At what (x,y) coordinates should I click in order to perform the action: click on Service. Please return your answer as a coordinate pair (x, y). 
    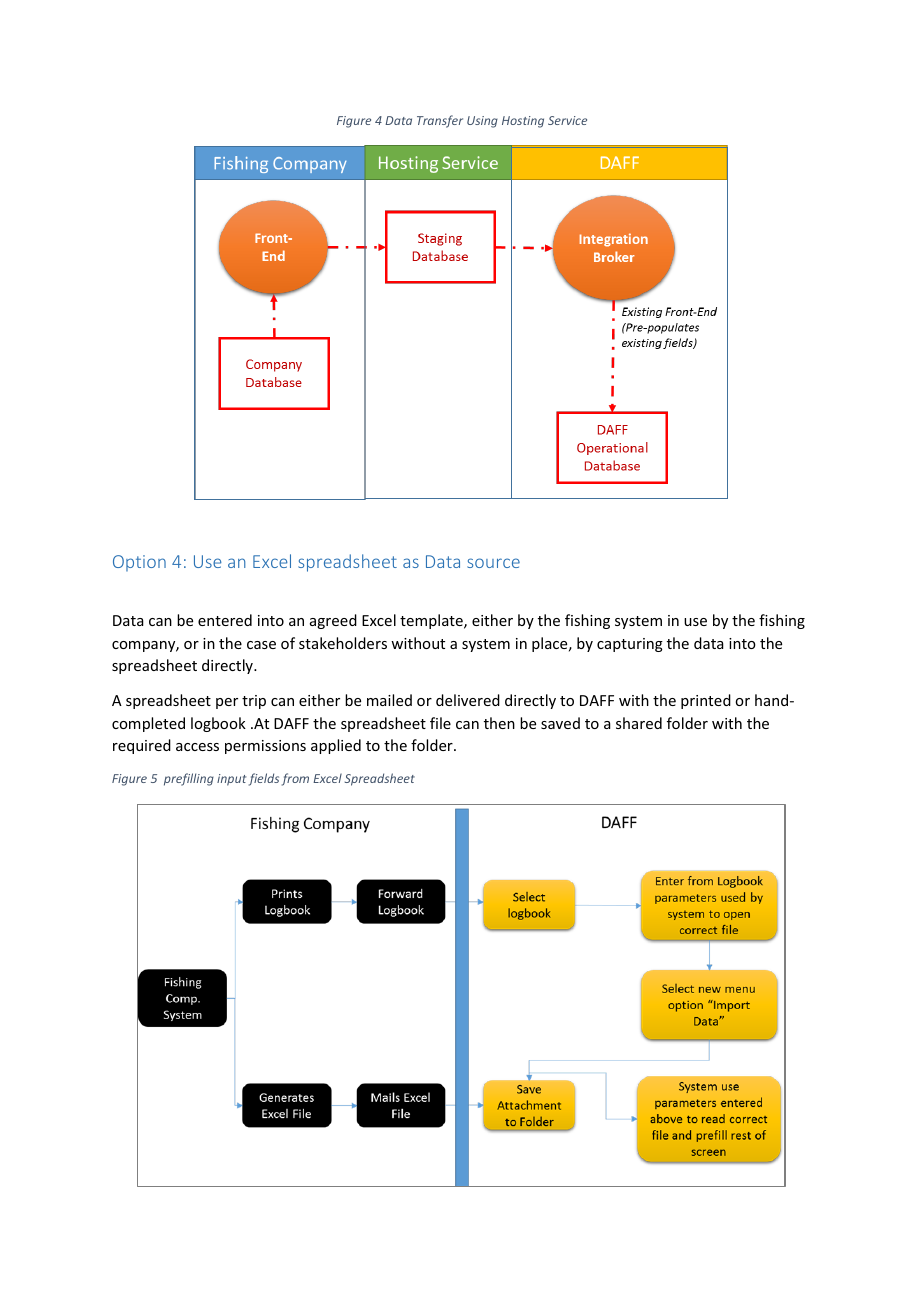
    Looking at the image, I should click on (567, 120).
